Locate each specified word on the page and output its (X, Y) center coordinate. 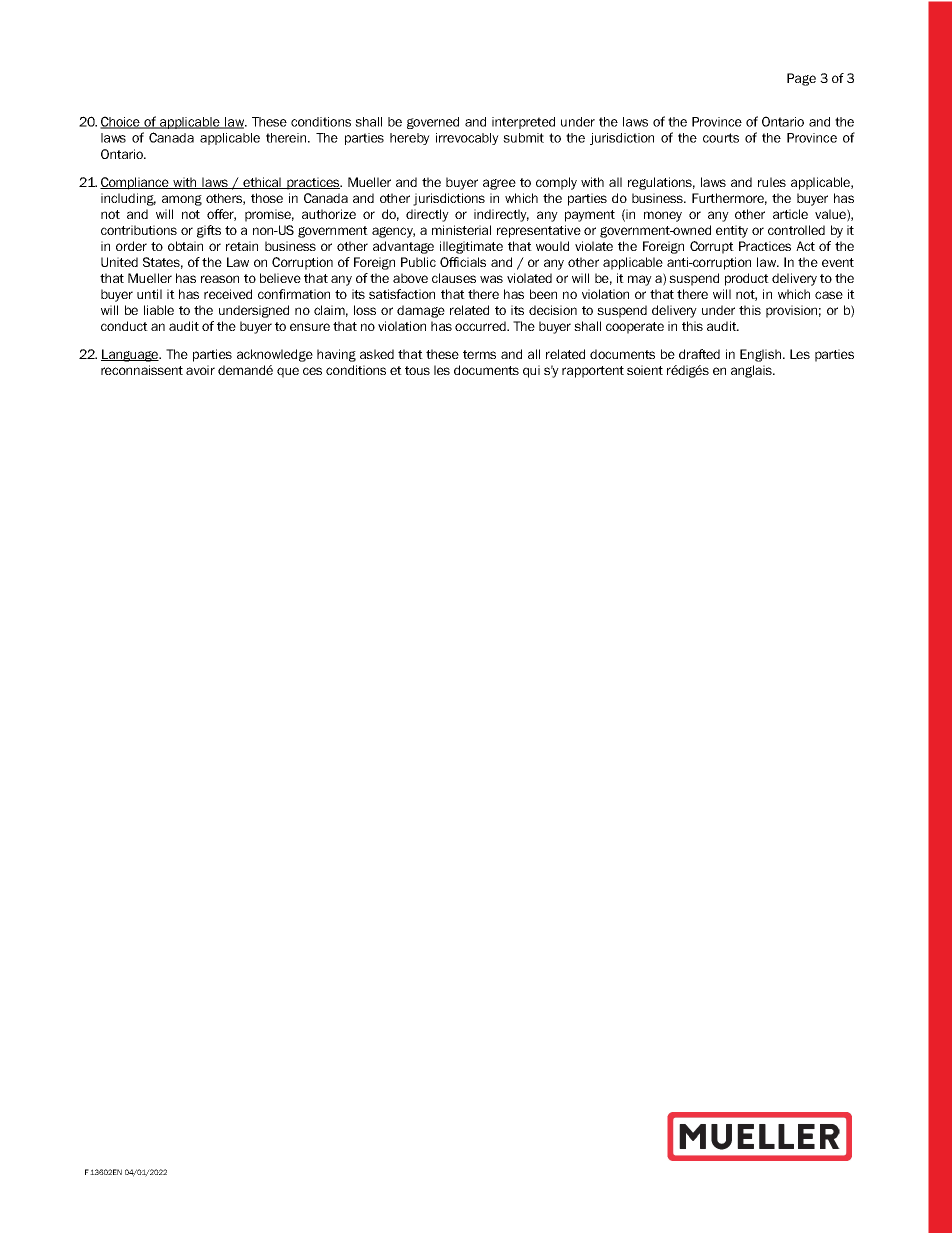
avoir (200, 370)
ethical (262, 183)
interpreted (523, 123)
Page (801, 79)
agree (499, 184)
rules (772, 182)
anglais (752, 371)
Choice (121, 122)
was (491, 279)
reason (220, 279)
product (747, 279)
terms (479, 354)
